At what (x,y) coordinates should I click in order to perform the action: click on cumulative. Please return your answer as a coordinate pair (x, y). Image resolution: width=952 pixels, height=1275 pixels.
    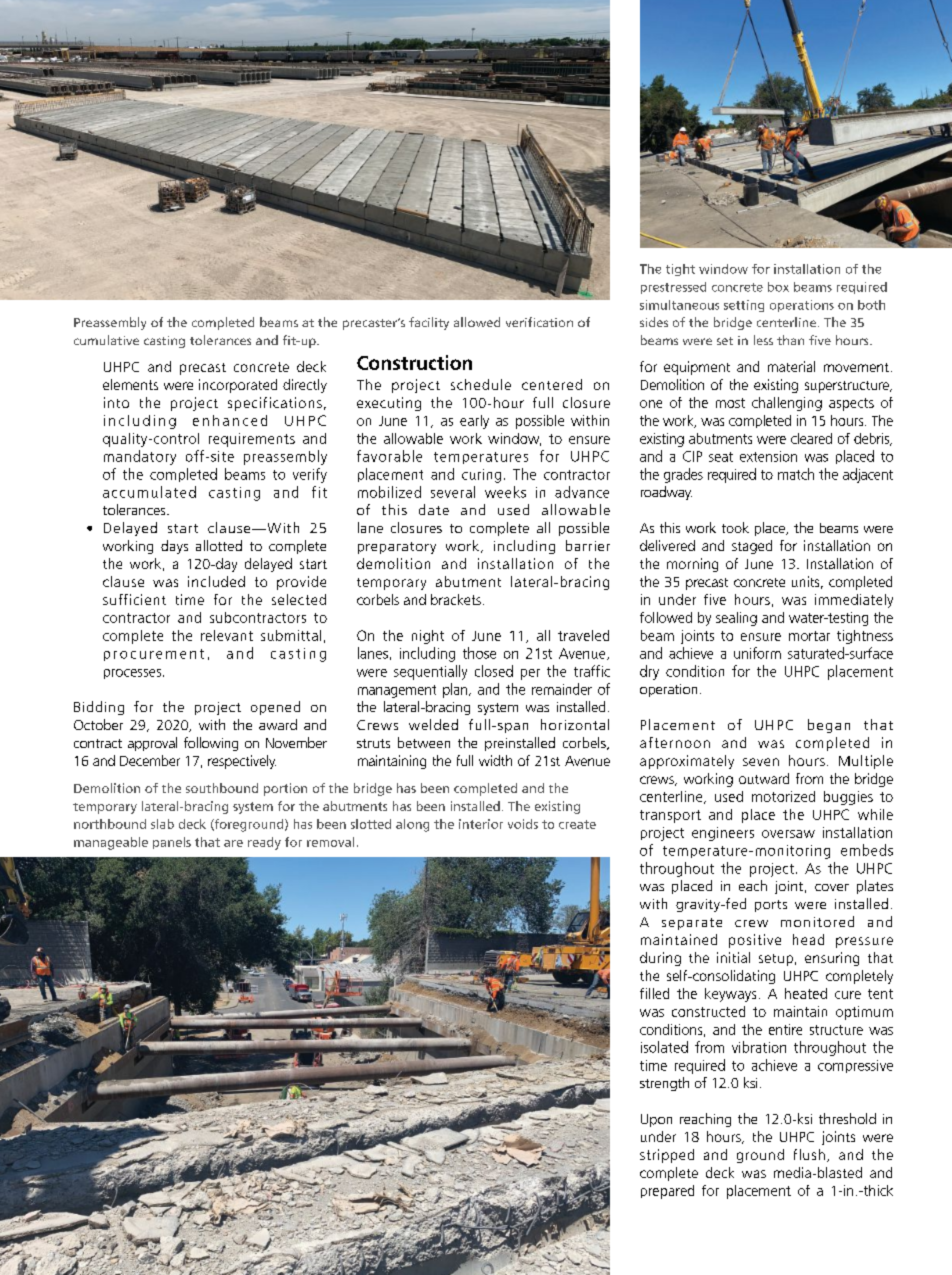
    Looking at the image, I should click on (106, 340).
